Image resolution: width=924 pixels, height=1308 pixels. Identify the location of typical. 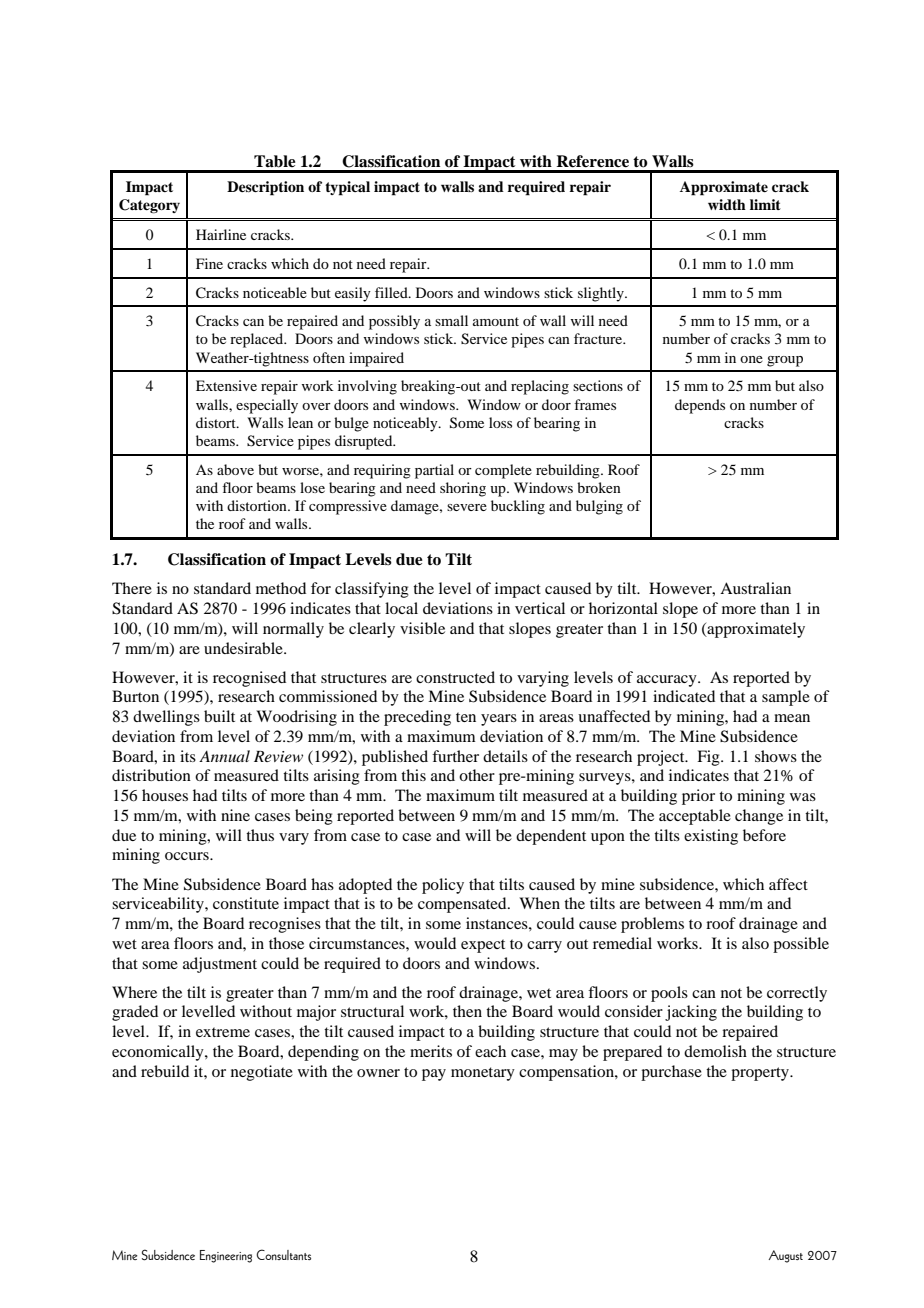
(347, 188).
